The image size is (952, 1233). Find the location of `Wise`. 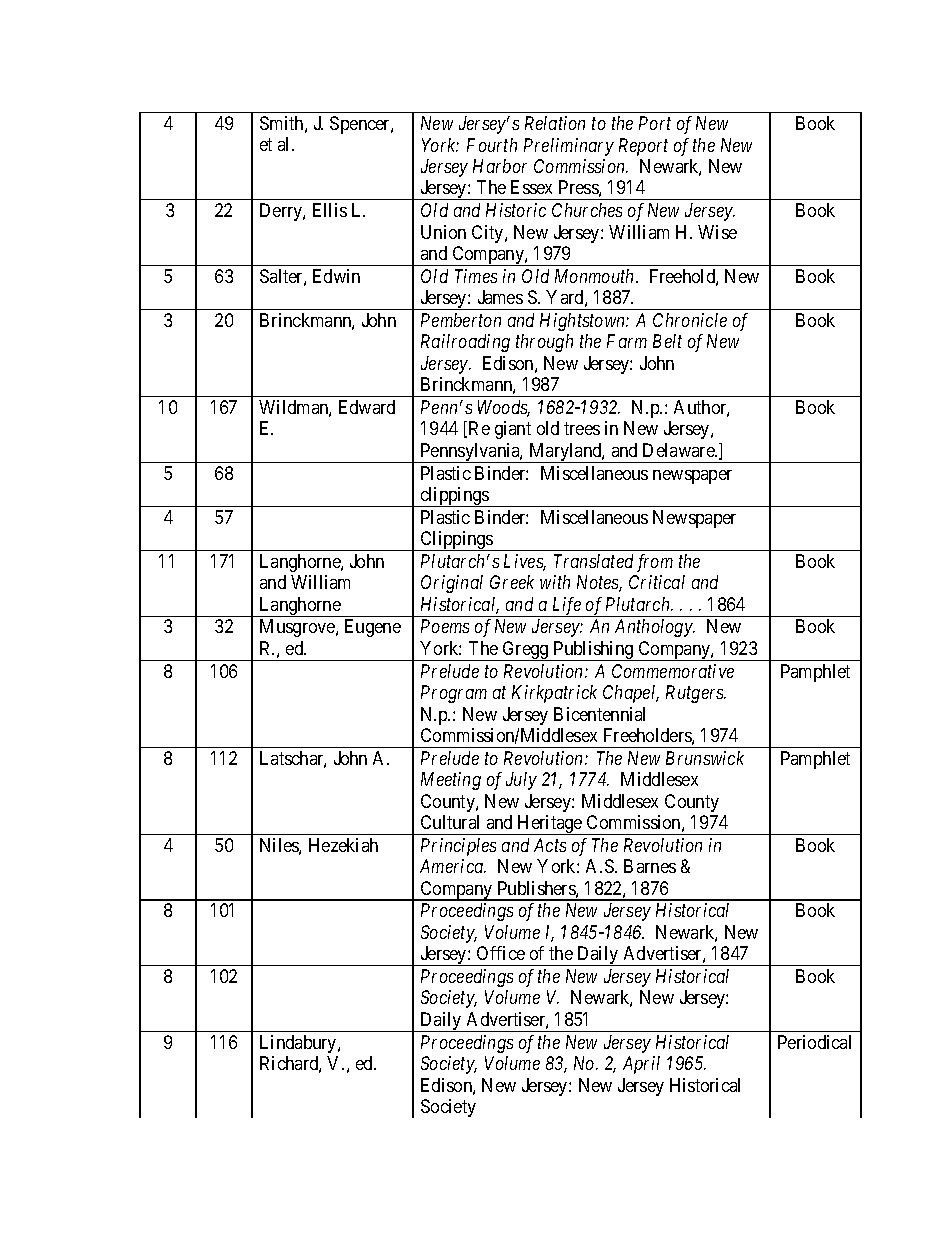

Wise is located at coordinates (717, 232).
